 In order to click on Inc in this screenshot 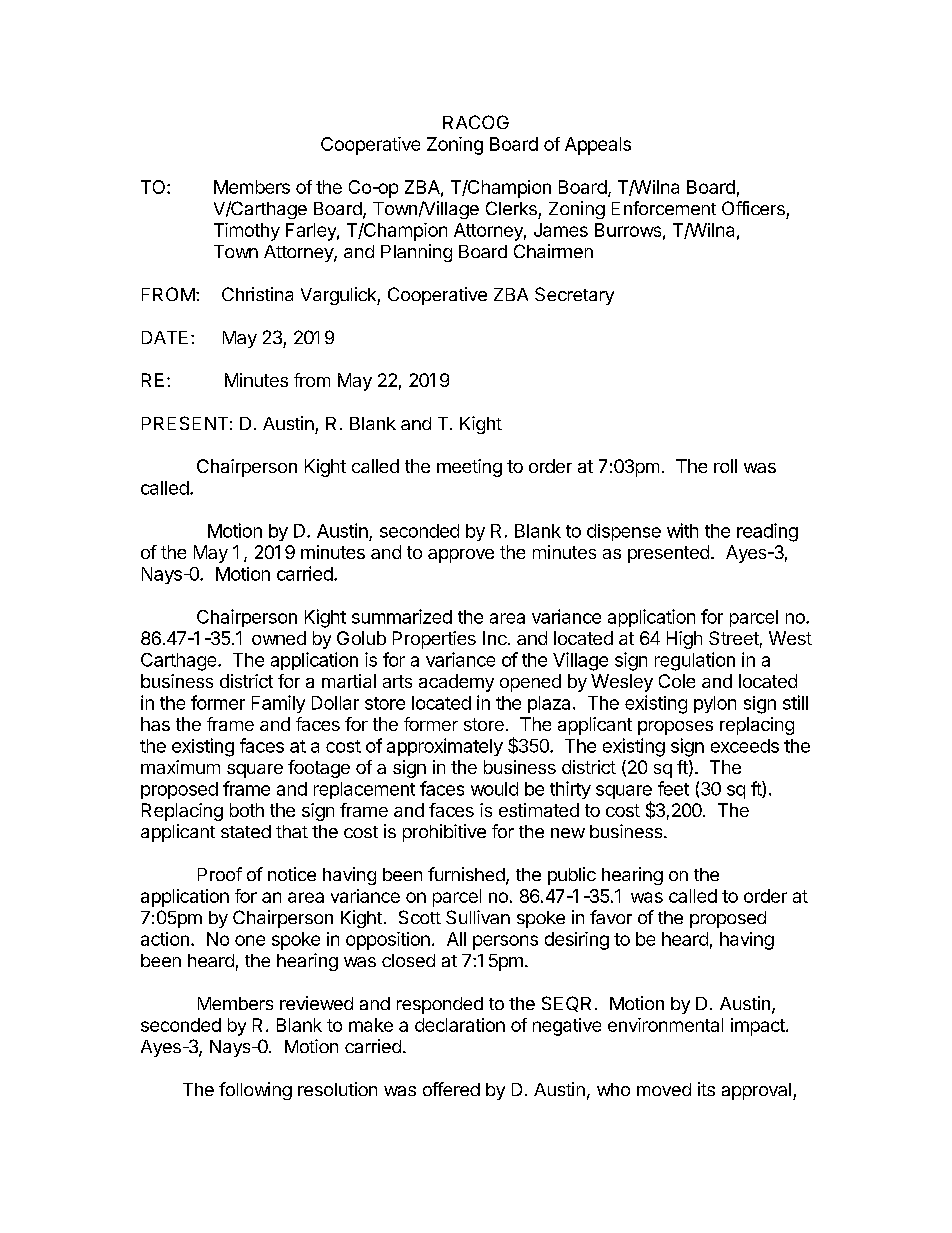, I will do `click(495, 638)`.
